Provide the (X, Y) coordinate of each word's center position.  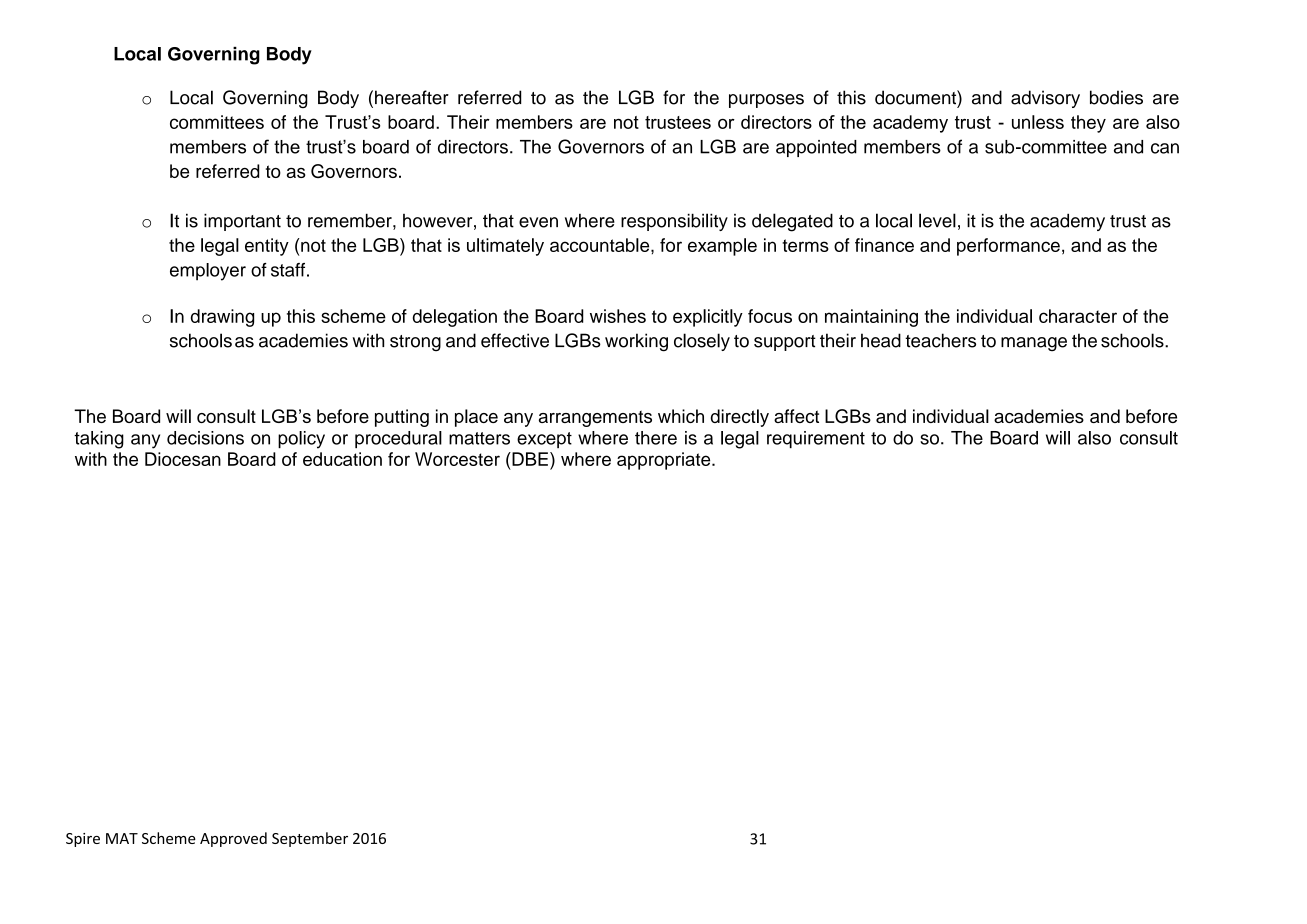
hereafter (412, 97)
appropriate (665, 461)
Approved (233, 839)
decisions (205, 438)
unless (1038, 122)
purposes (766, 101)
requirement (816, 439)
